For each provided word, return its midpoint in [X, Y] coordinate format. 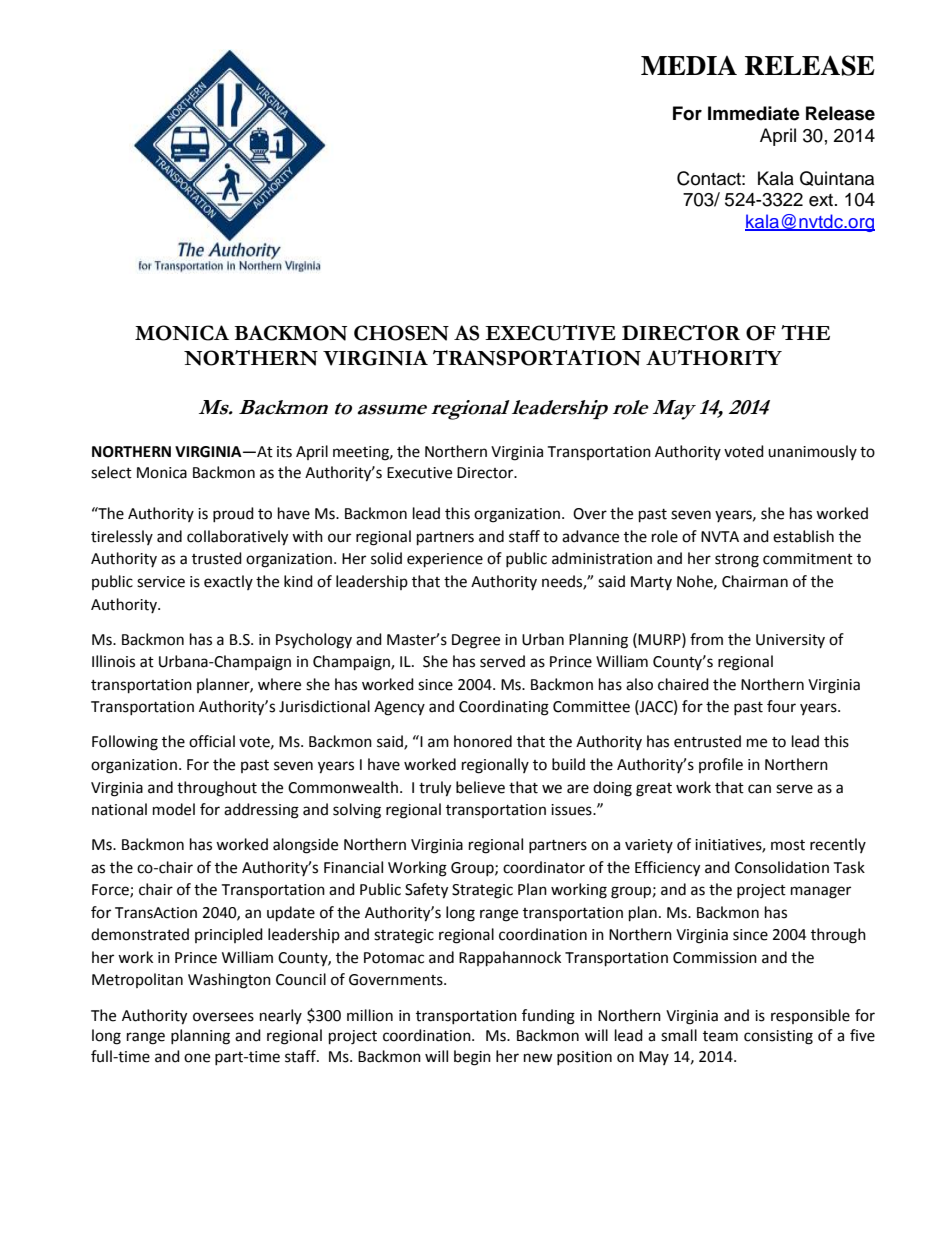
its [284, 452]
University [790, 641]
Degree [476, 641]
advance [590, 536]
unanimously [812, 452]
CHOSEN [401, 333]
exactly [228, 582]
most [788, 845]
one [197, 1058]
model [174, 809]
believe [480, 787]
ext [822, 200]
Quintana [837, 178]
